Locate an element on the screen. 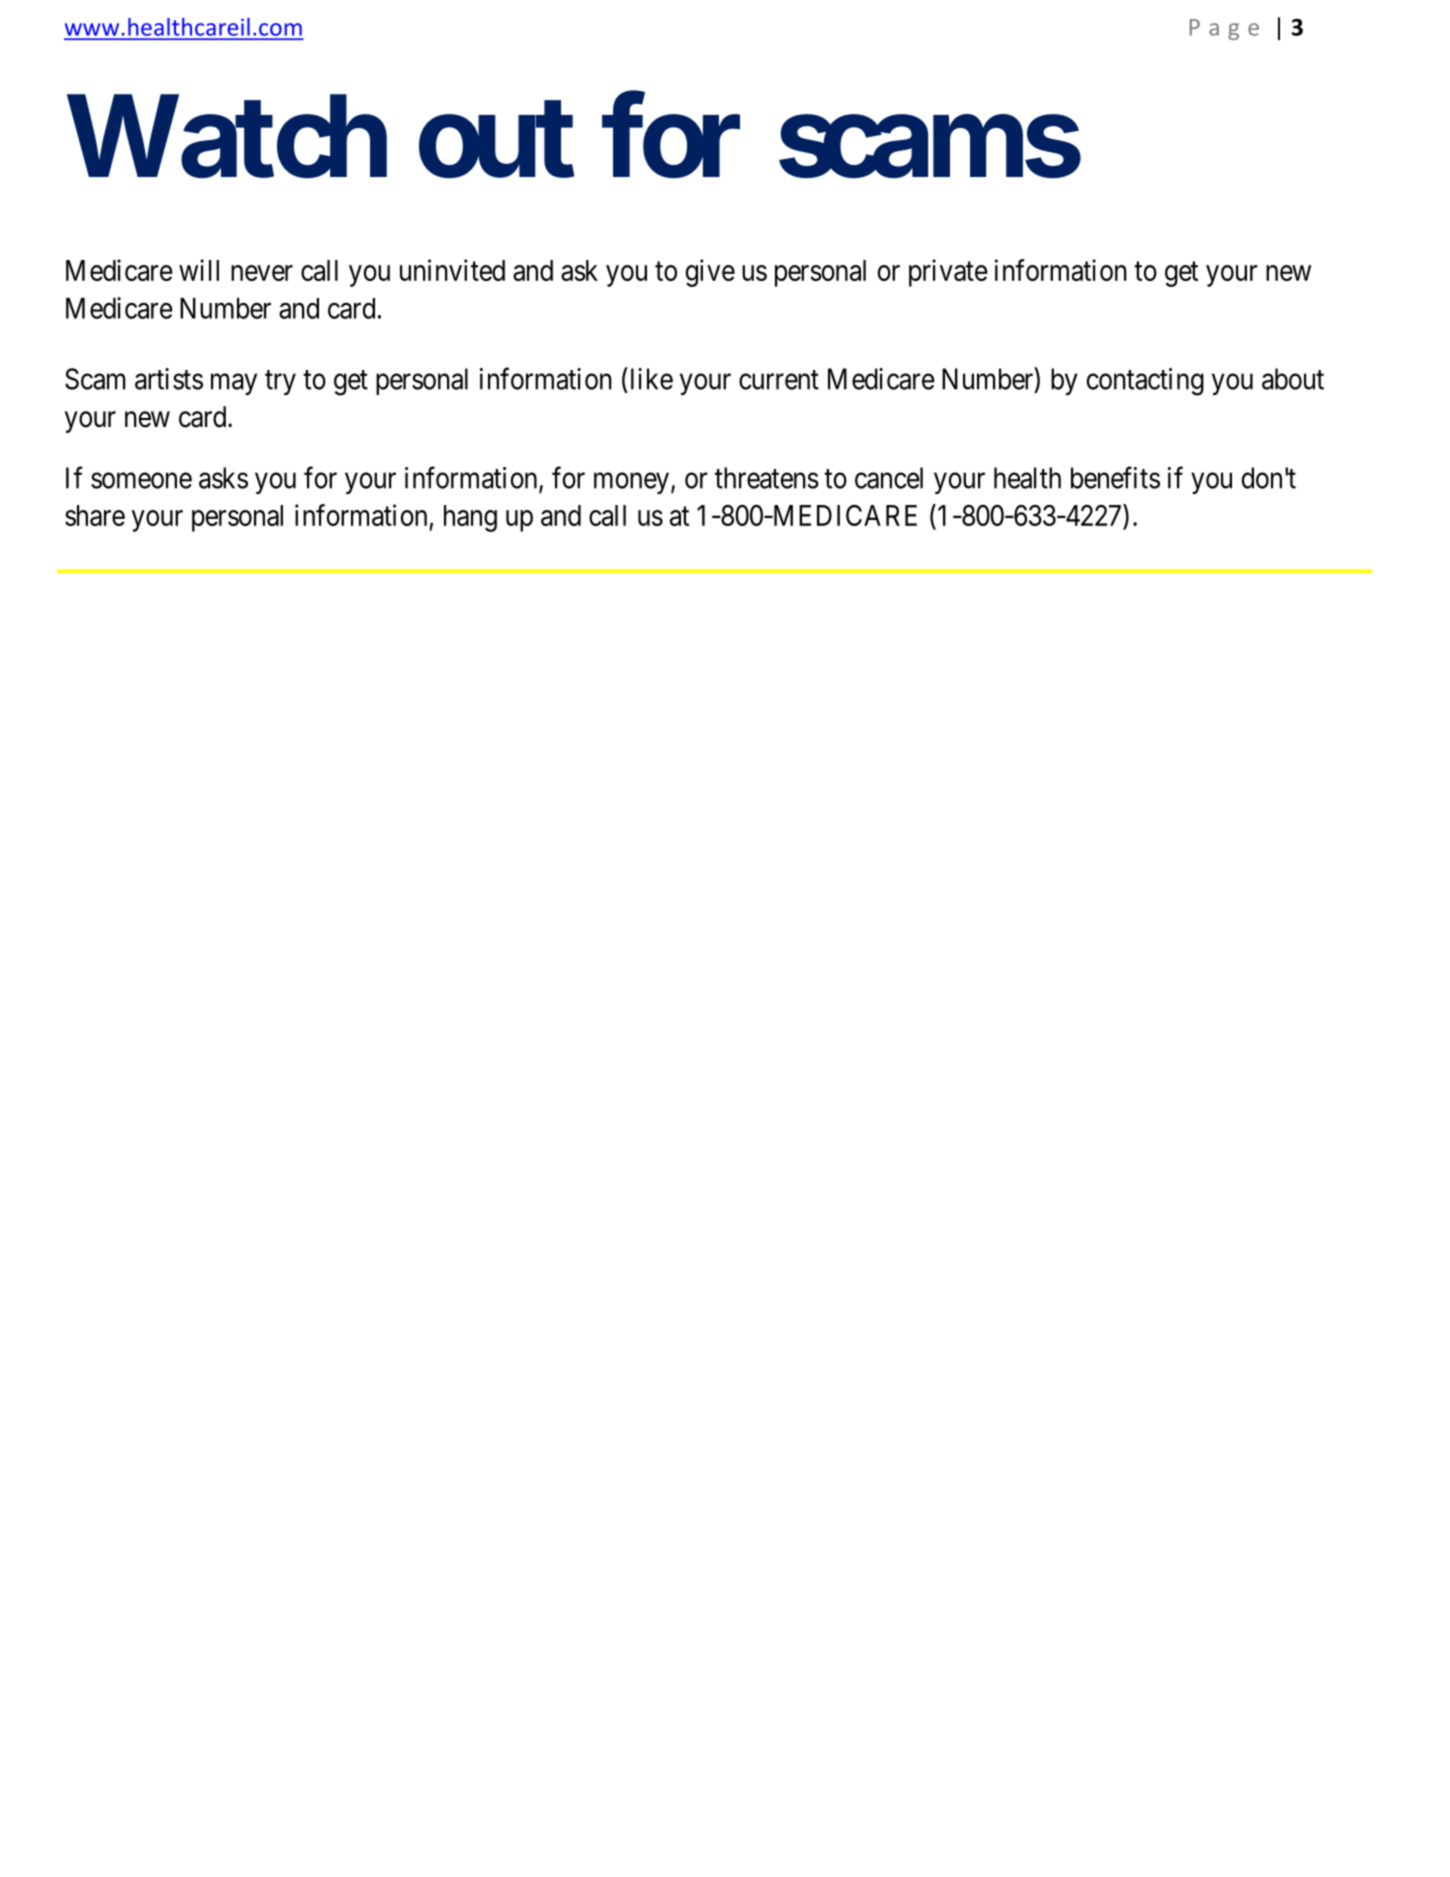  uninvited is located at coordinates (452, 270).
